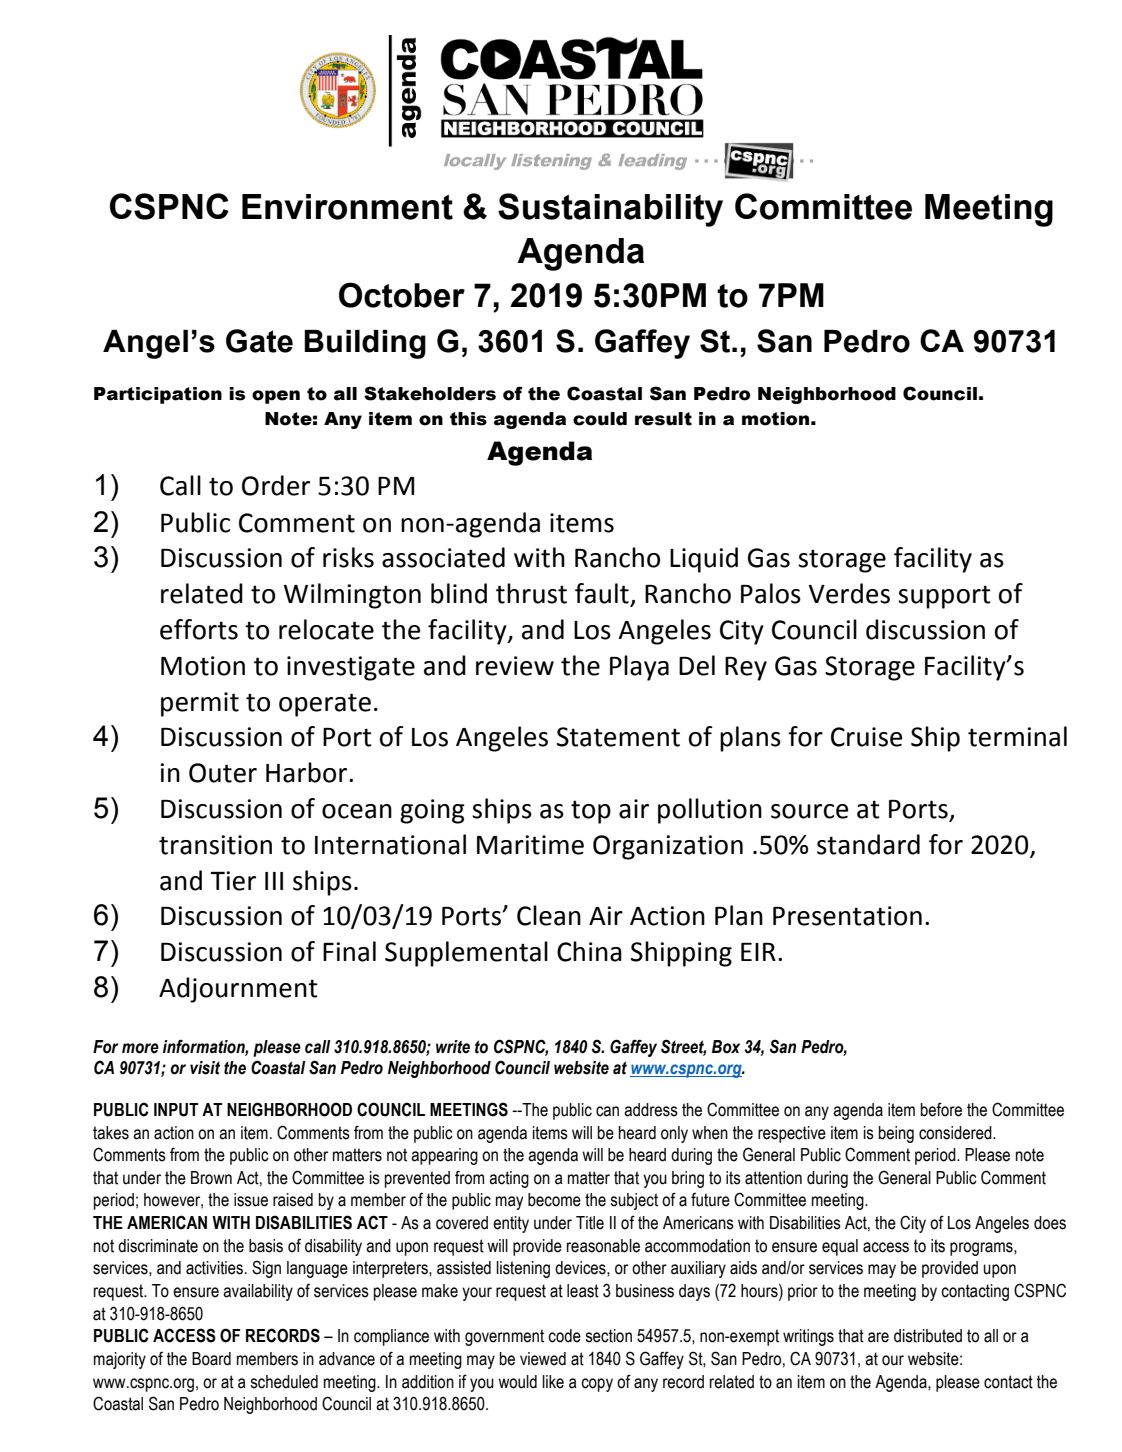  Describe the element at coordinates (347, 207) in the screenshot. I see `Environment` at that location.
